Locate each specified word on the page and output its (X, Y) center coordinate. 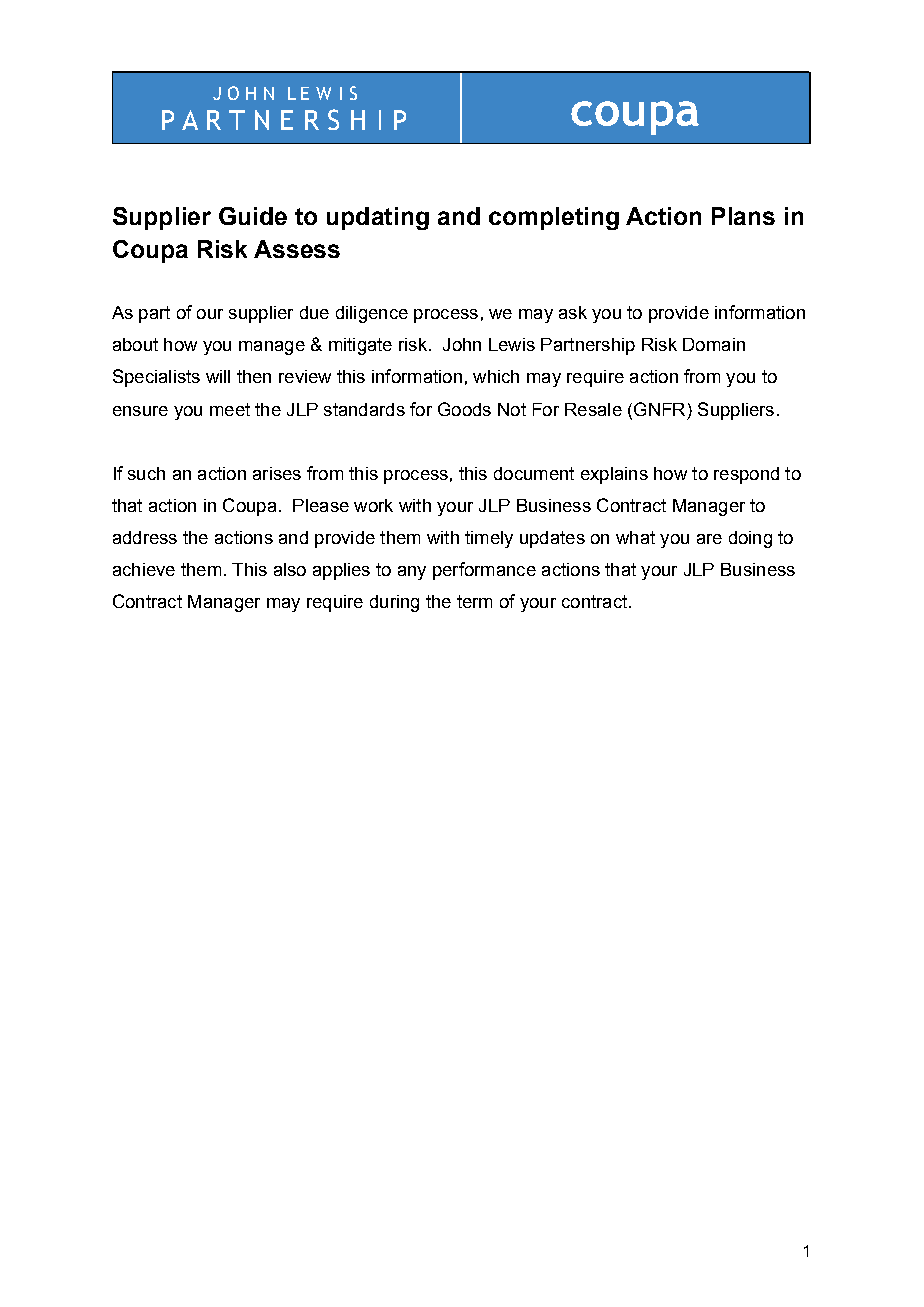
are (709, 539)
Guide (253, 216)
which (496, 376)
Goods (464, 409)
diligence (372, 314)
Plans (743, 216)
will (218, 376)
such (146, 473)
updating (378, 218)
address (145, 537)
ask (573, 312)
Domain (714, 344)
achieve (144, 569)
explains (614, 475)
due (314, 312)
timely (489, 539)
